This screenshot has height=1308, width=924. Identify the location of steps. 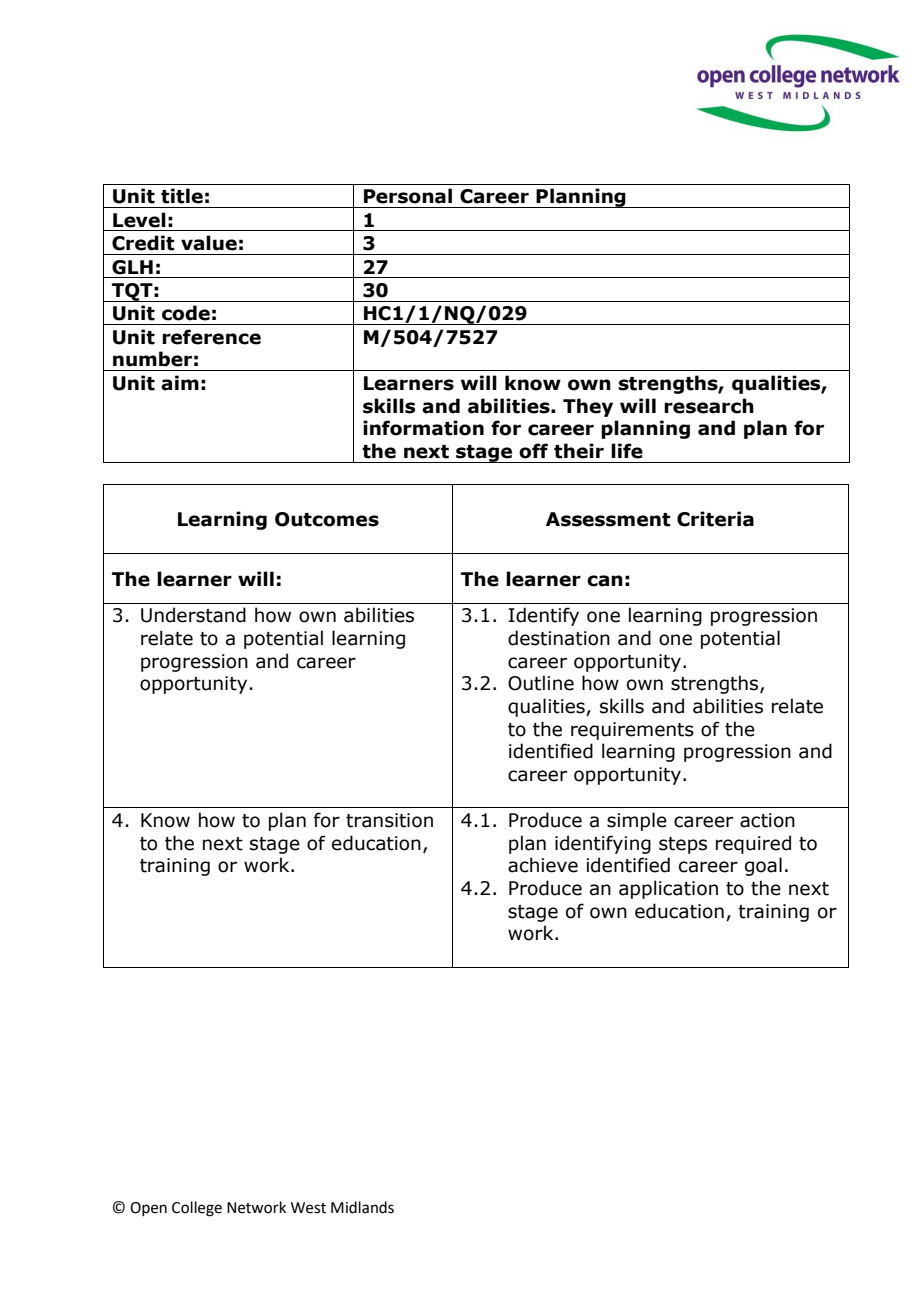
(683, 845).
